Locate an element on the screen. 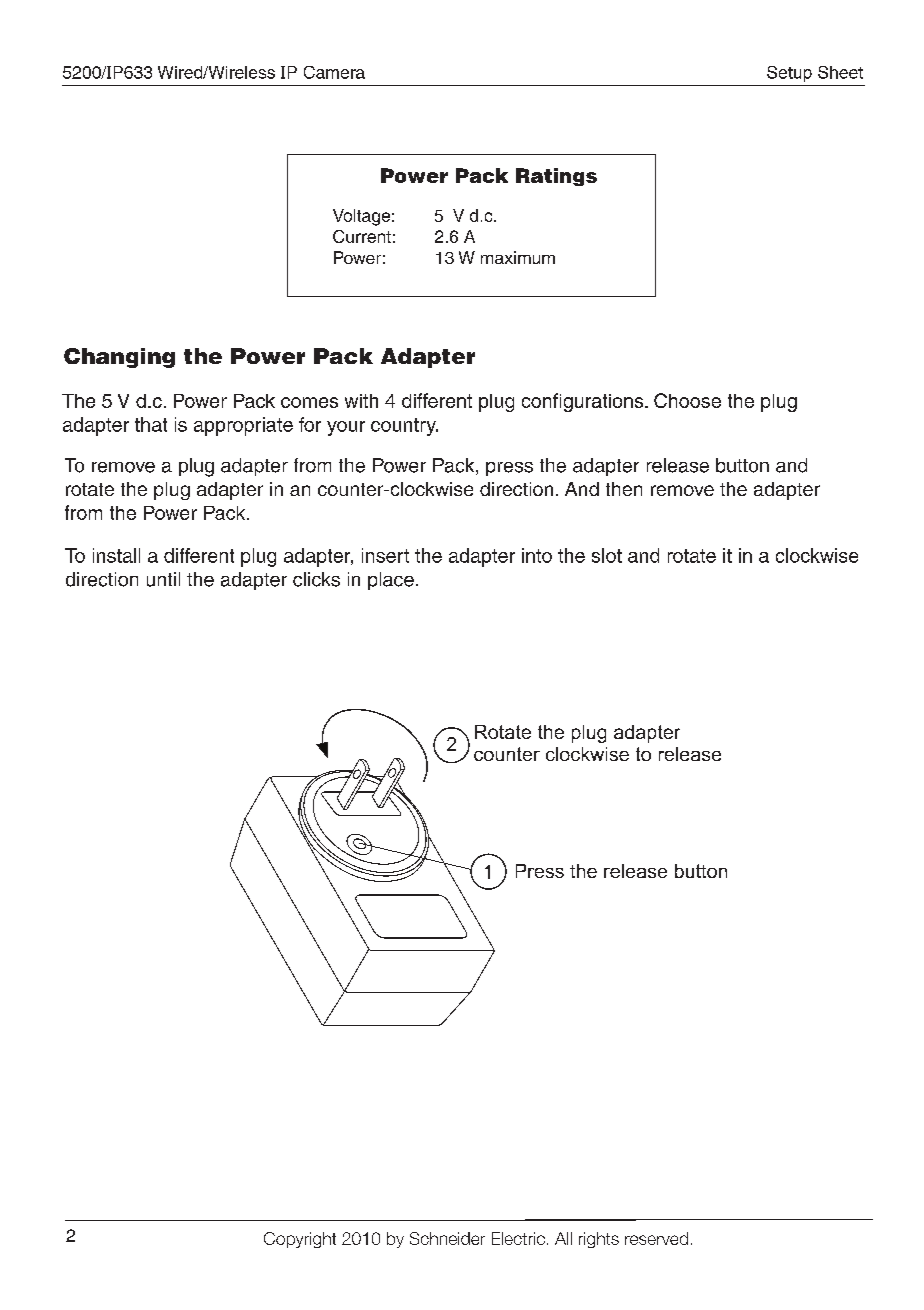 The width and height of the screenshot is (924, 1310). reserved is located at coordinates (656, 1238).
